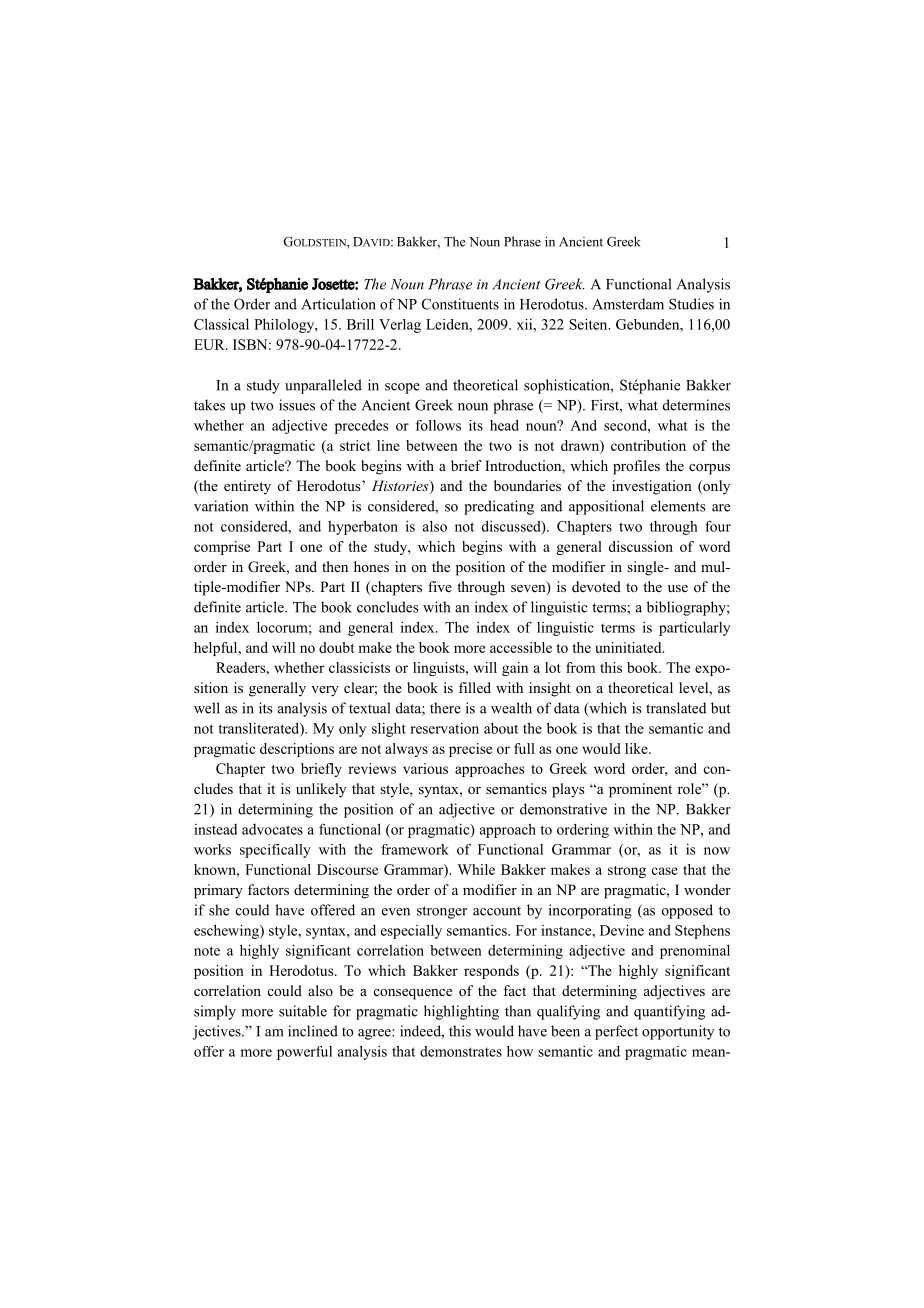 The image size is (924, 1308). What do you see at coordinates (325, 691) in the screenshot?
I see `very` at bounding box center [325, 691].
